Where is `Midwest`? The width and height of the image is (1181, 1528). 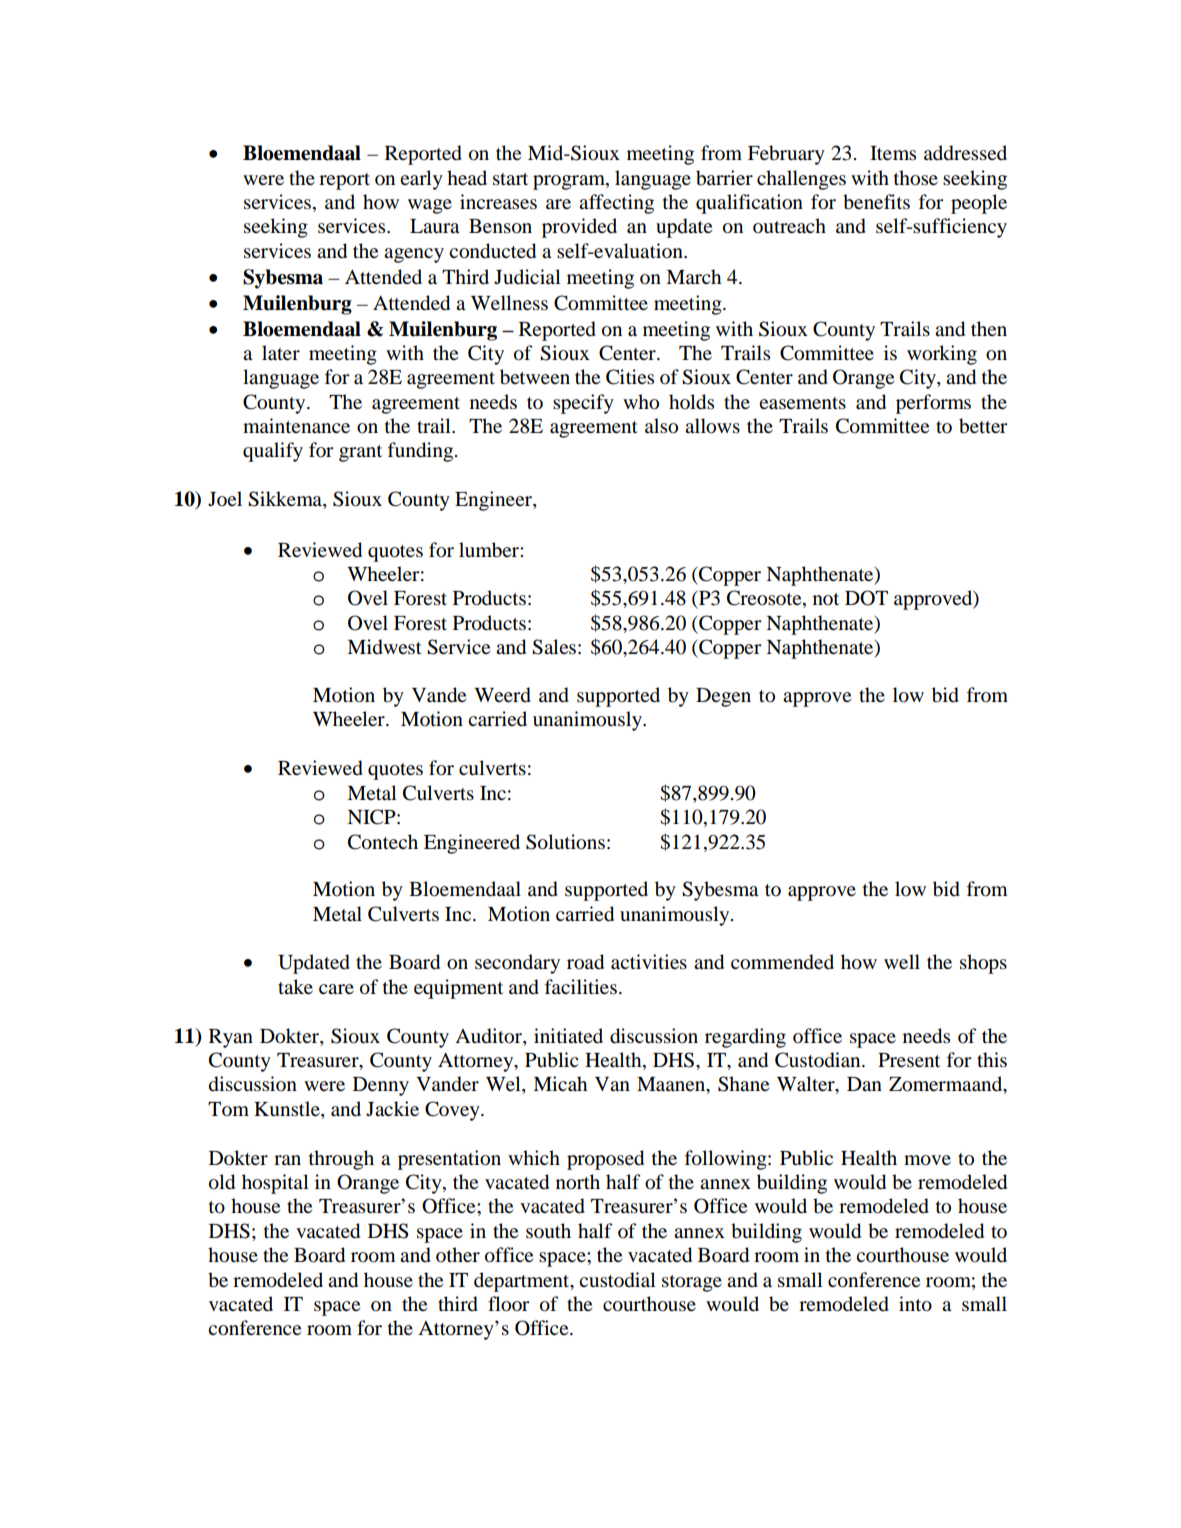 Midwest is located at coordinates (384, 647).
